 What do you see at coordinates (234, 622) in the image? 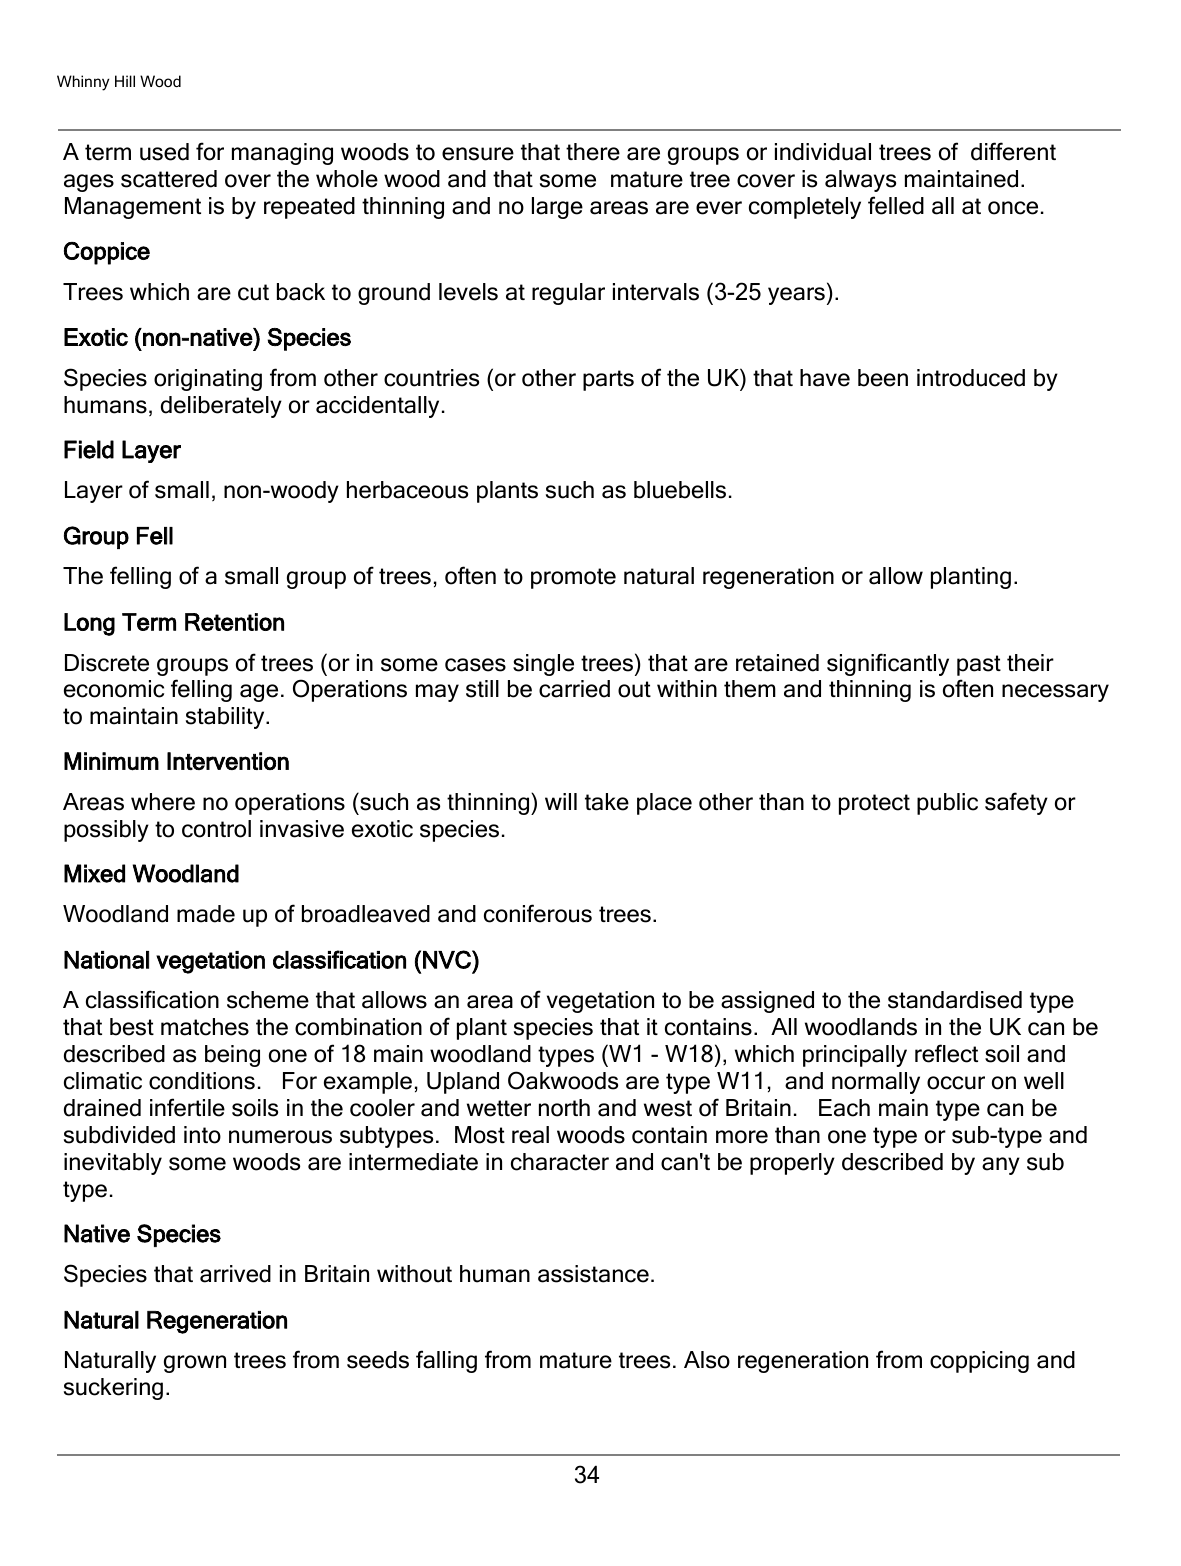
I see `Retention` at bounding box center [234, 622].
